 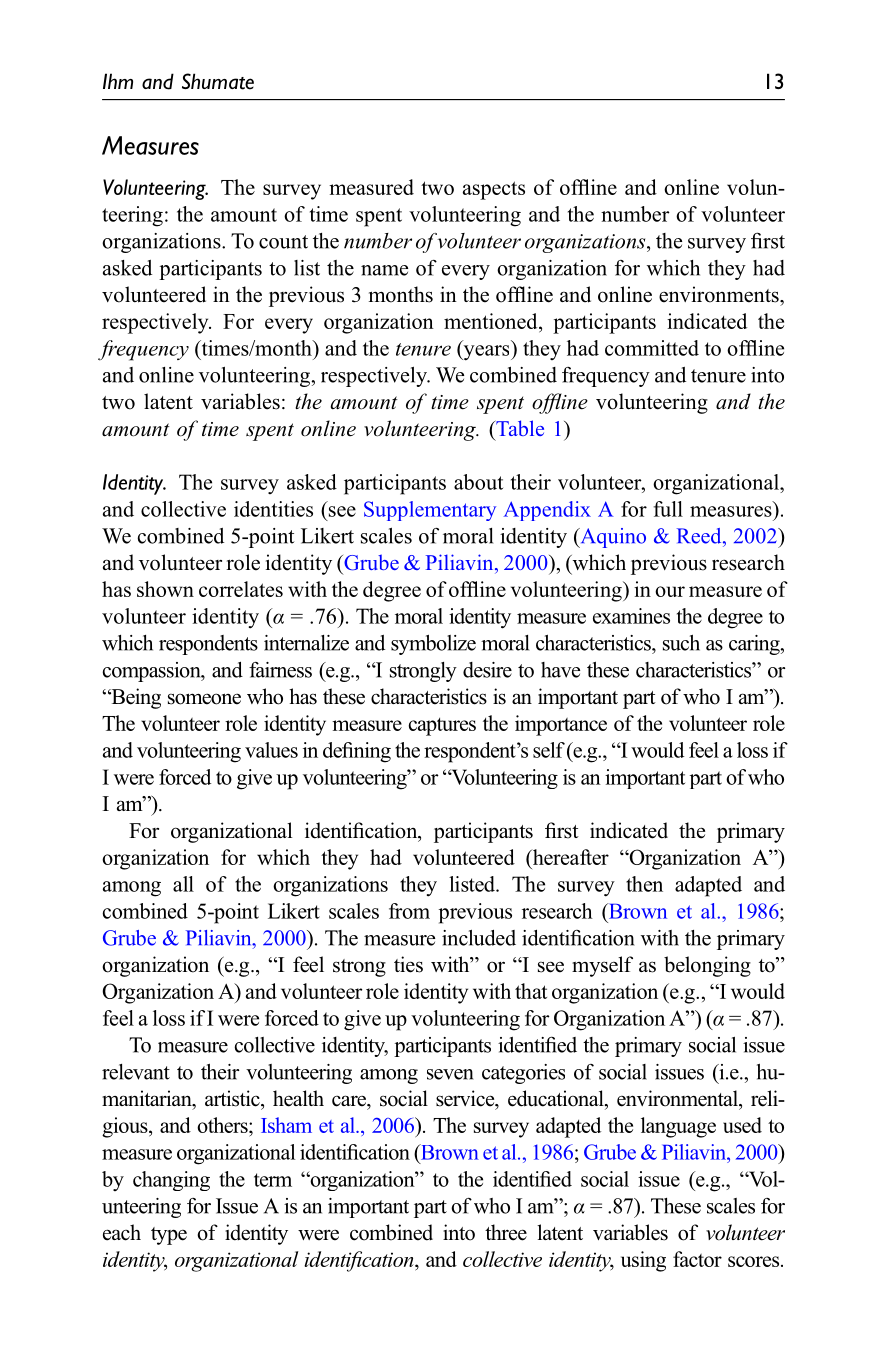 I want to click on from, so click(x=409, y=911).
